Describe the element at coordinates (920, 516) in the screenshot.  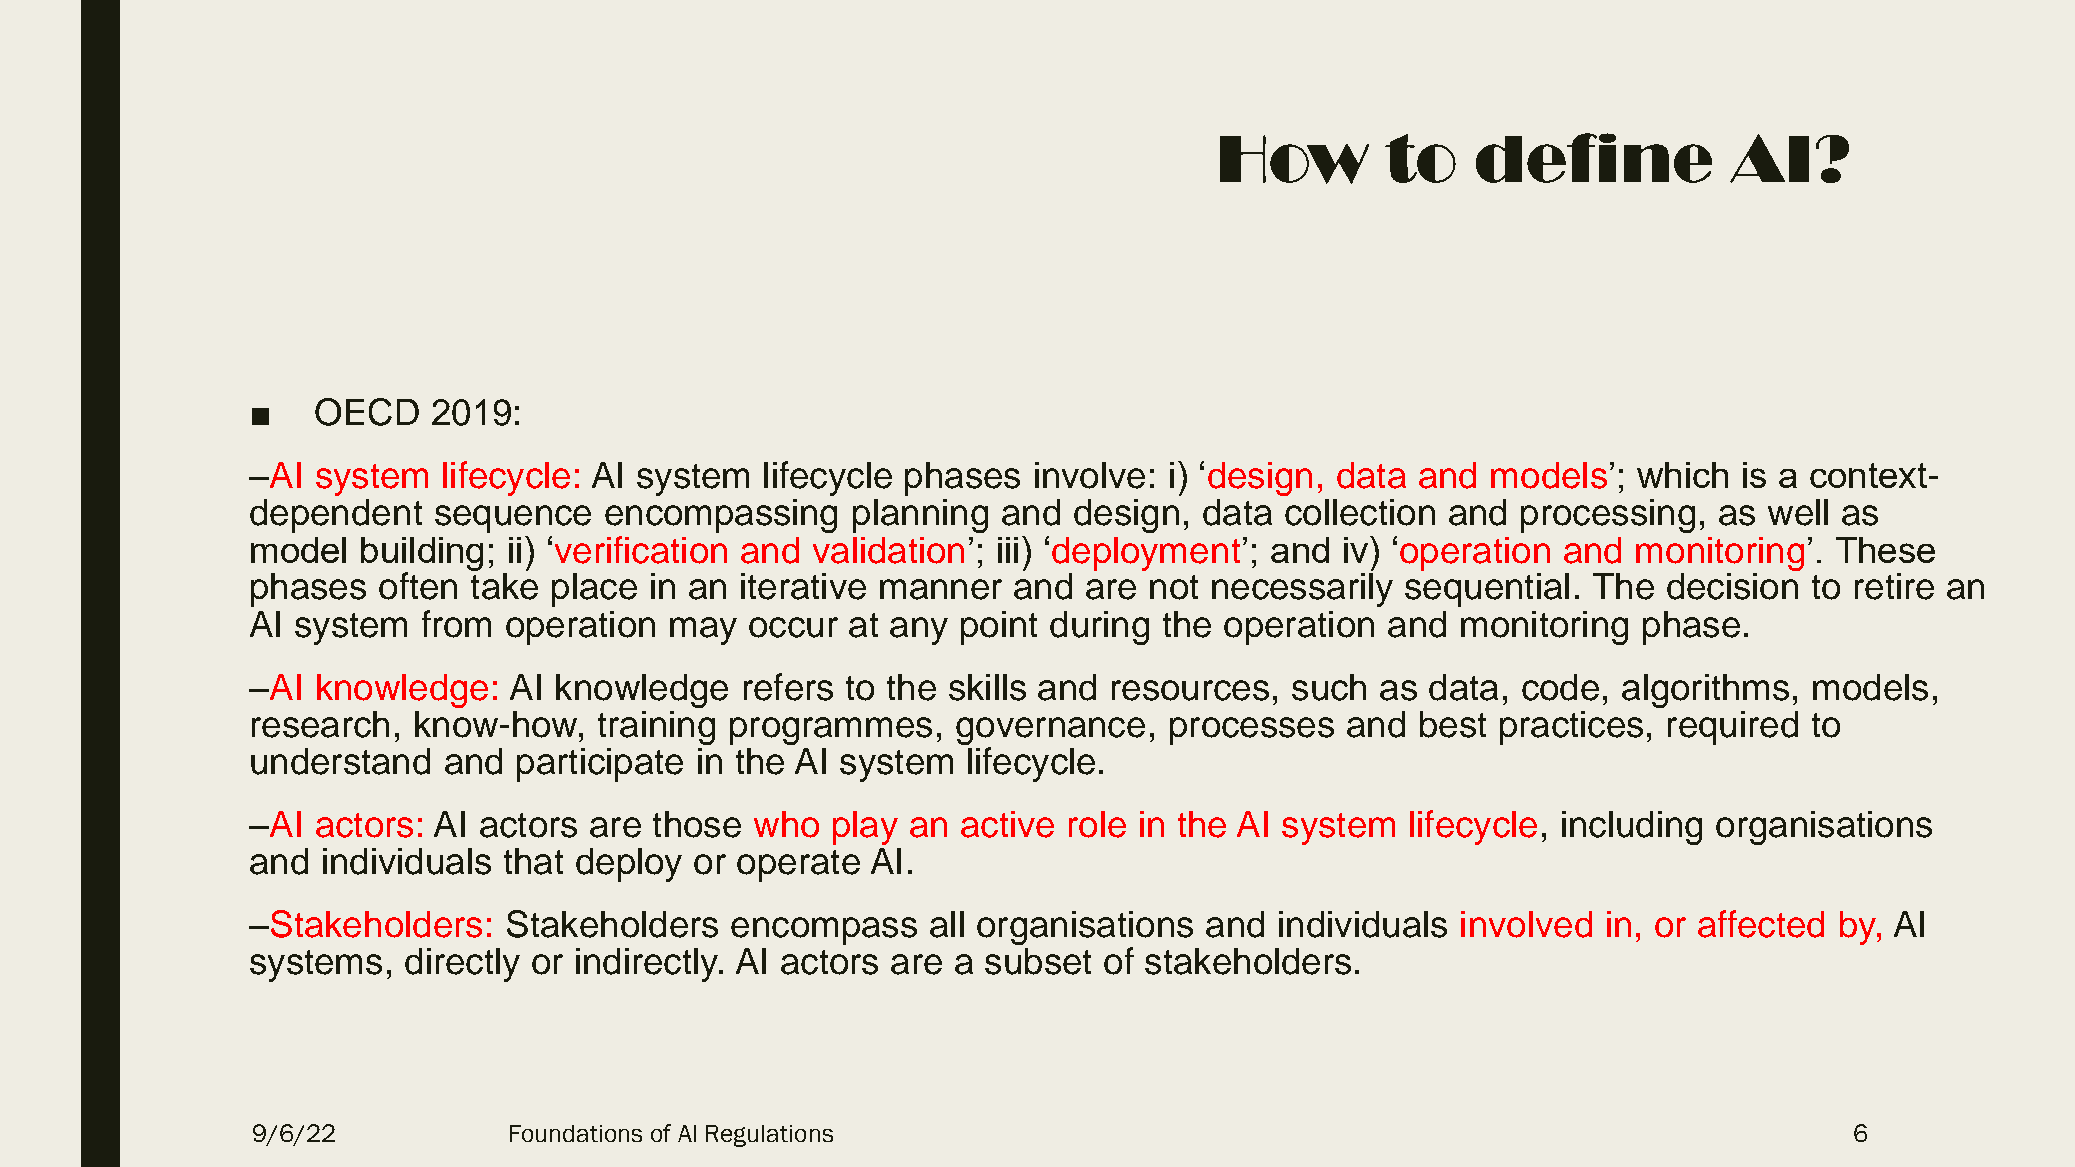
I see `planning` at that location.
